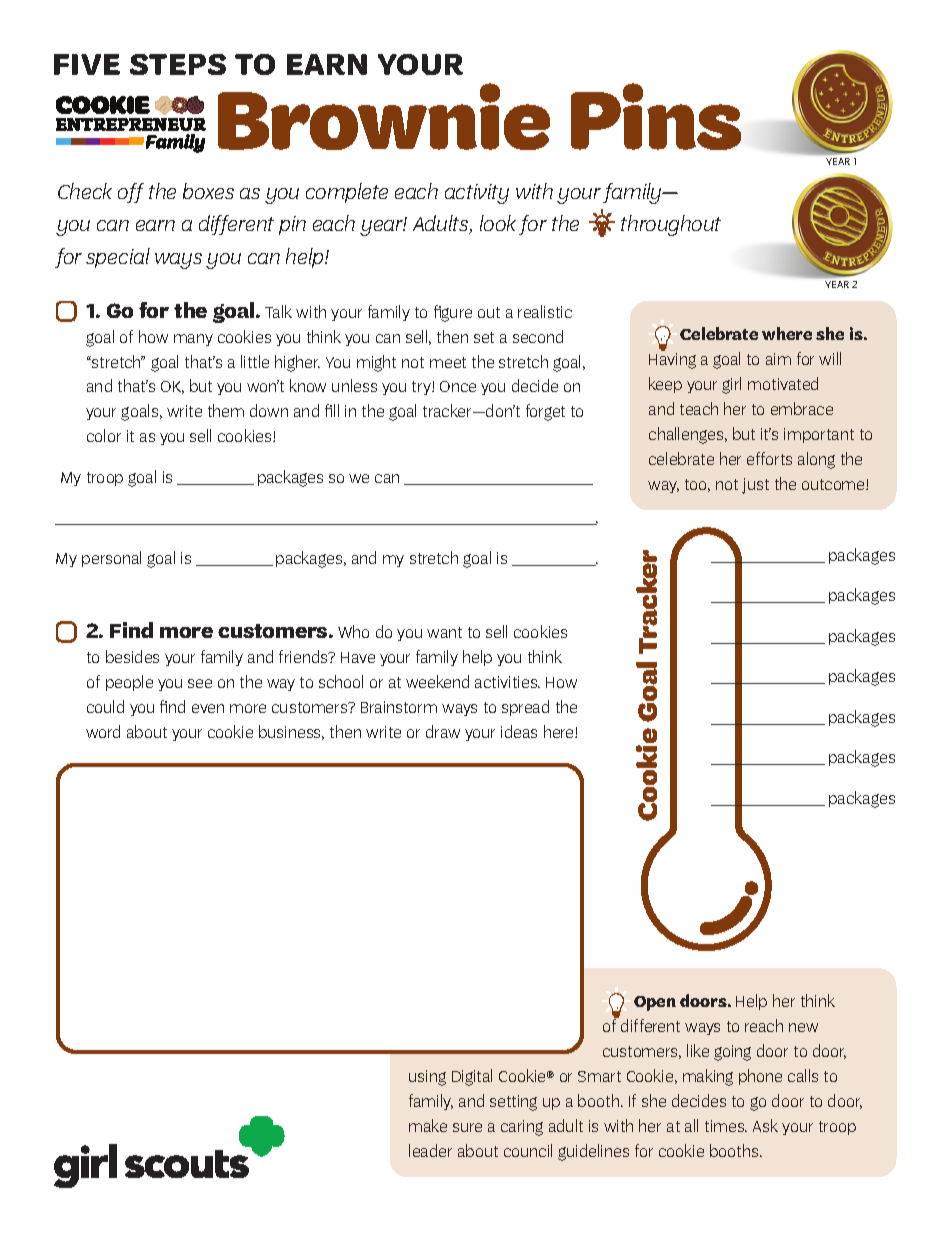  I want to click on many, so click(193, 340).
